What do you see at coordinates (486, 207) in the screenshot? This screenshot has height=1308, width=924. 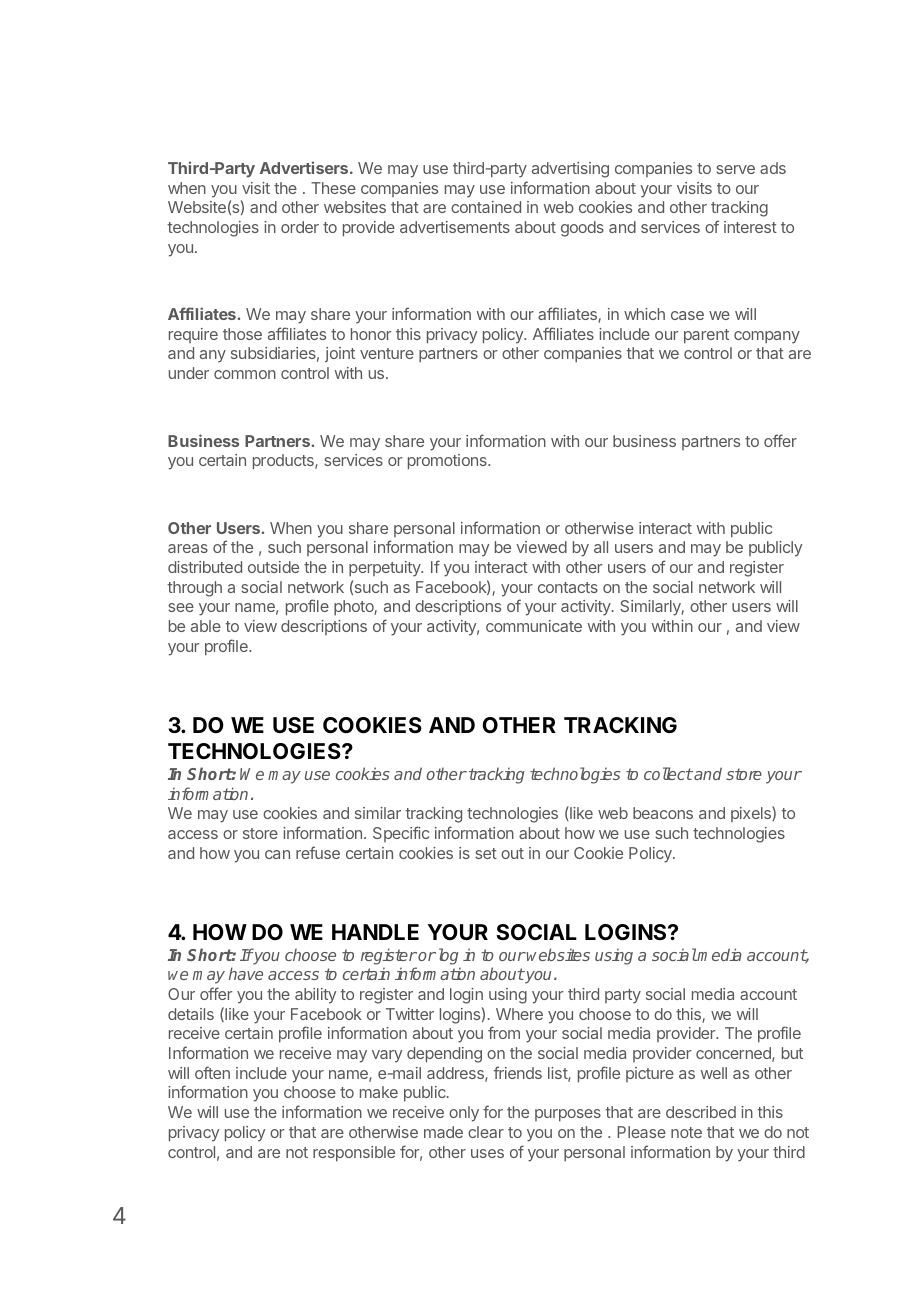 I see `contained` at bounding box center [486, 207].
